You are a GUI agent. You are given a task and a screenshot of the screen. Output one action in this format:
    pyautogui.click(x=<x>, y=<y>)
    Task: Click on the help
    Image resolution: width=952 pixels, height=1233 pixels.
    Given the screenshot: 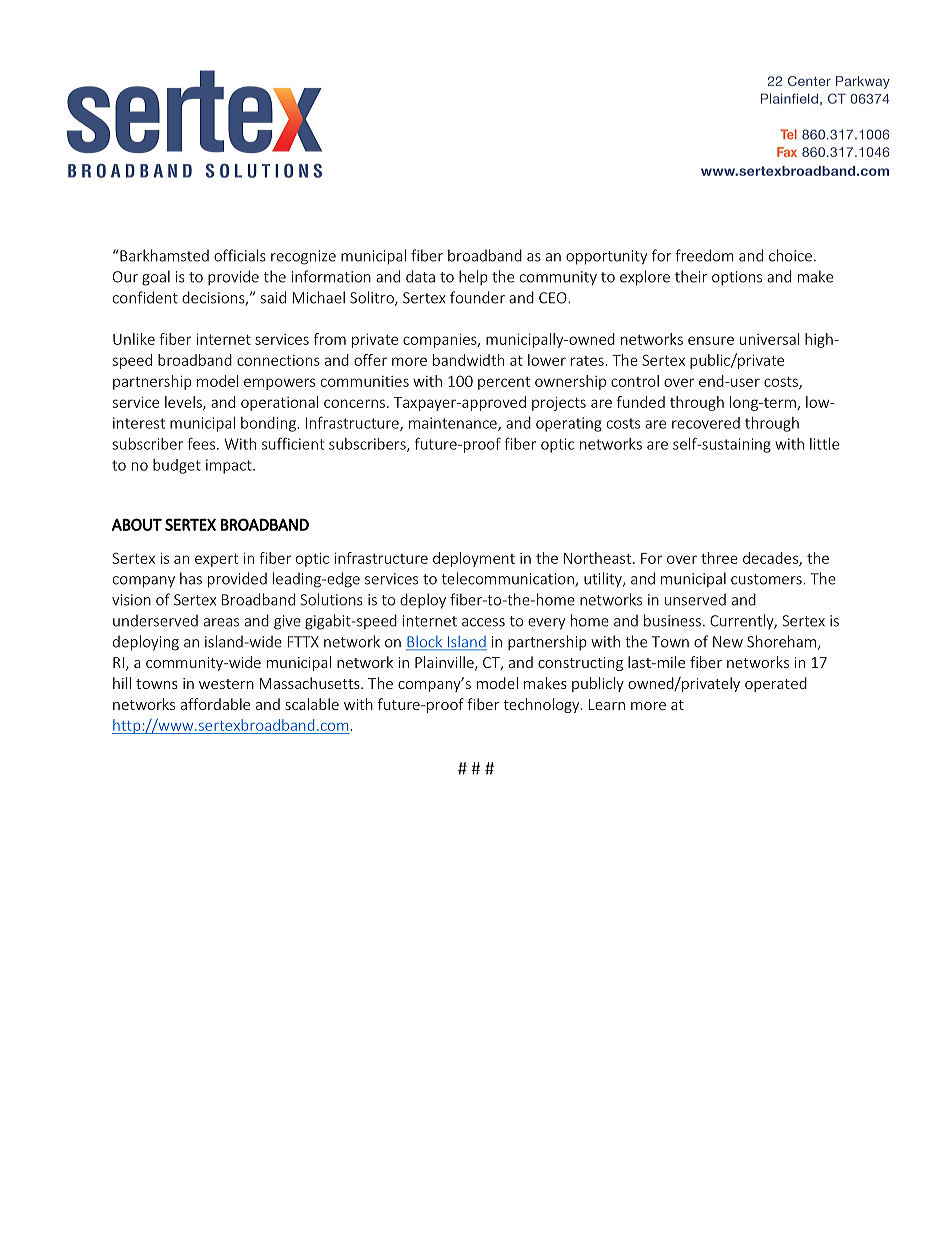 What is the action you would take?
    pyautogui.click(x=473, y=277)
